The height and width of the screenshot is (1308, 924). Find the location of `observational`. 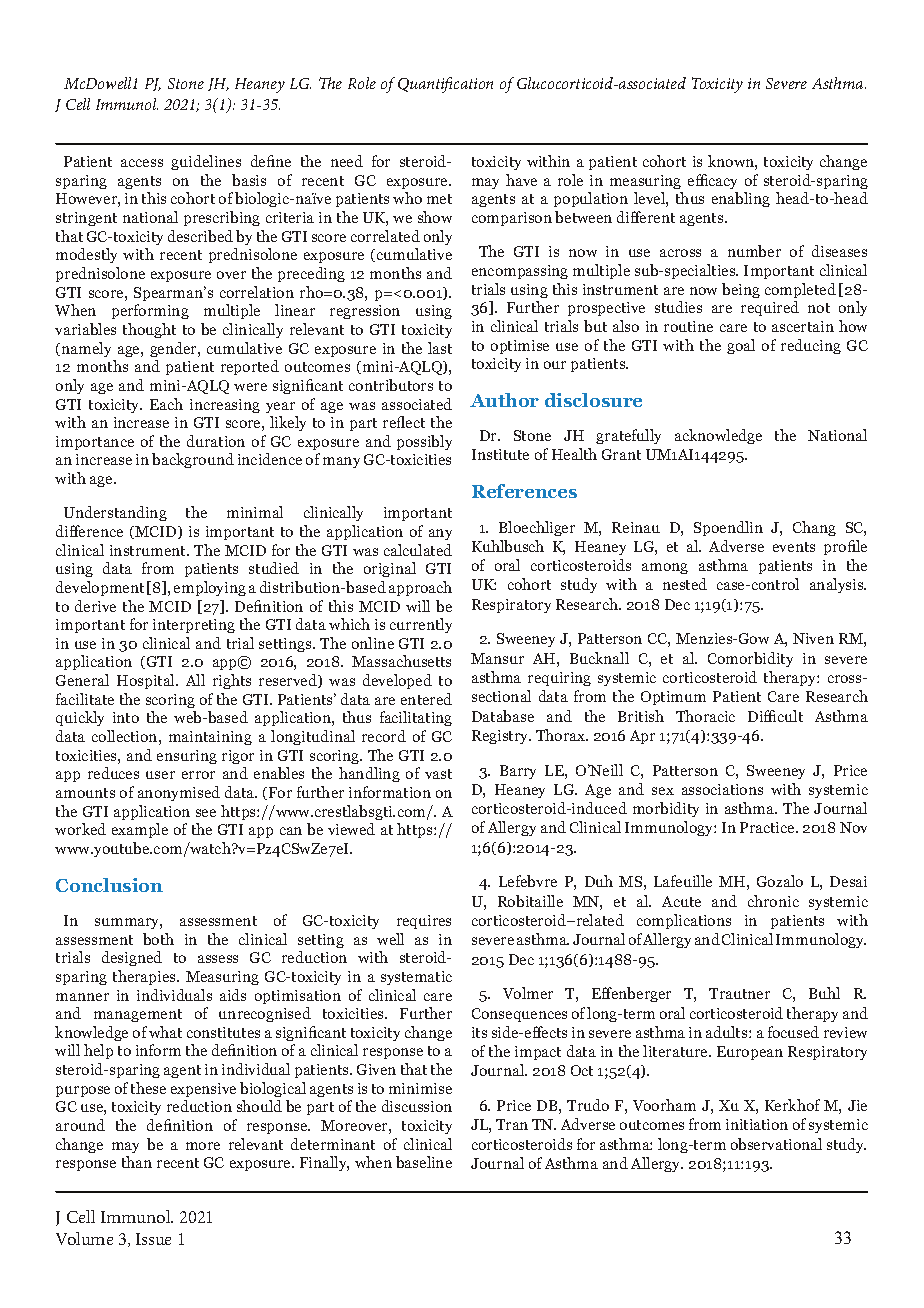

observational is located at coordinates (776, 1144).
